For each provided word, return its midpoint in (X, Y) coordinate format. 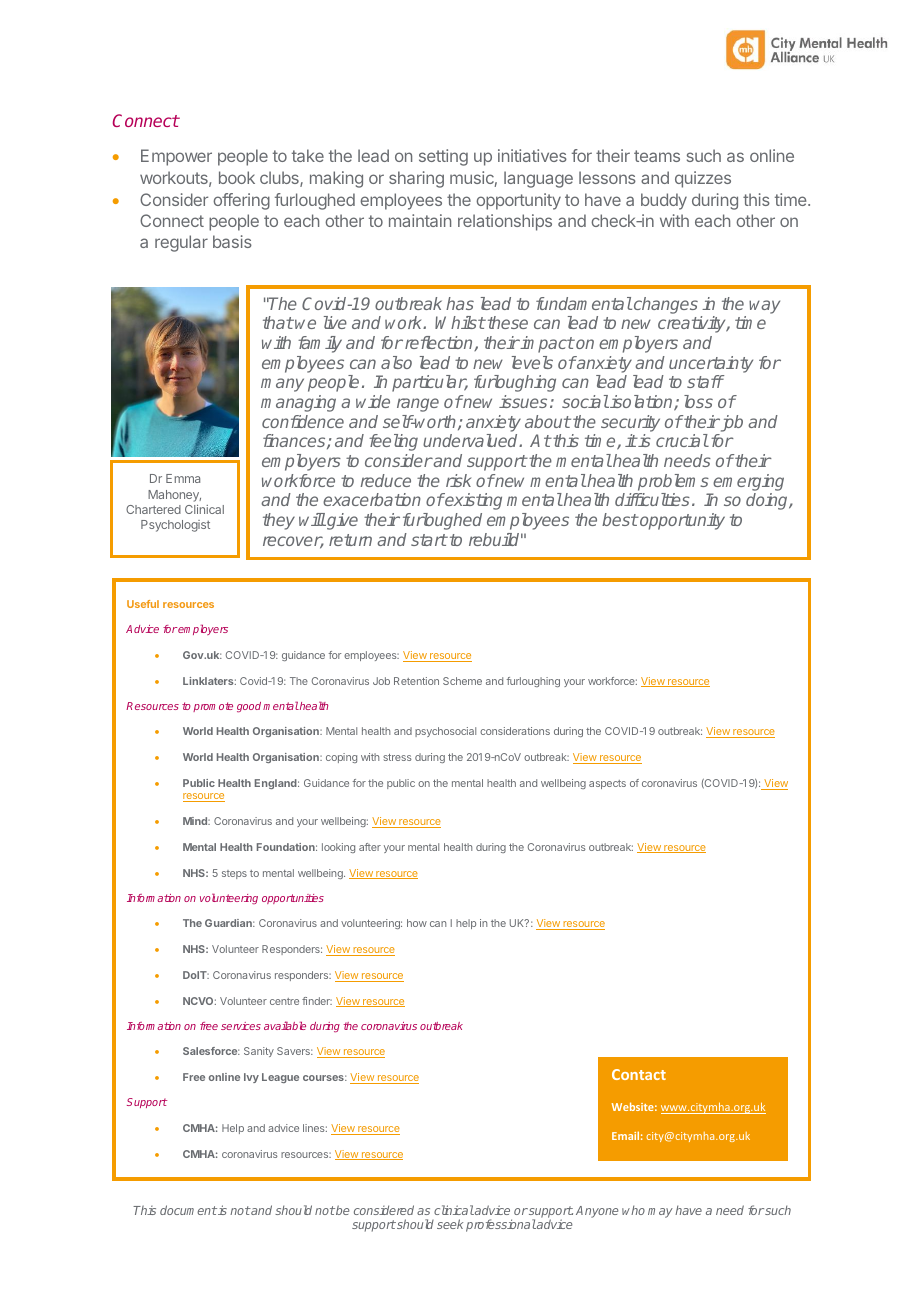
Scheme (462, 681)
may (660, 1213)
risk (458, 480)
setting (443, 157)
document (188, 1210)
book (237, 177)
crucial (682, 440)
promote (213, 707)
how (417, 923)
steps (234, 874)
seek (450, 1224)
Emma (183, 478)
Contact (639, 1074)
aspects (607, 784)
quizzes (703, 179)
